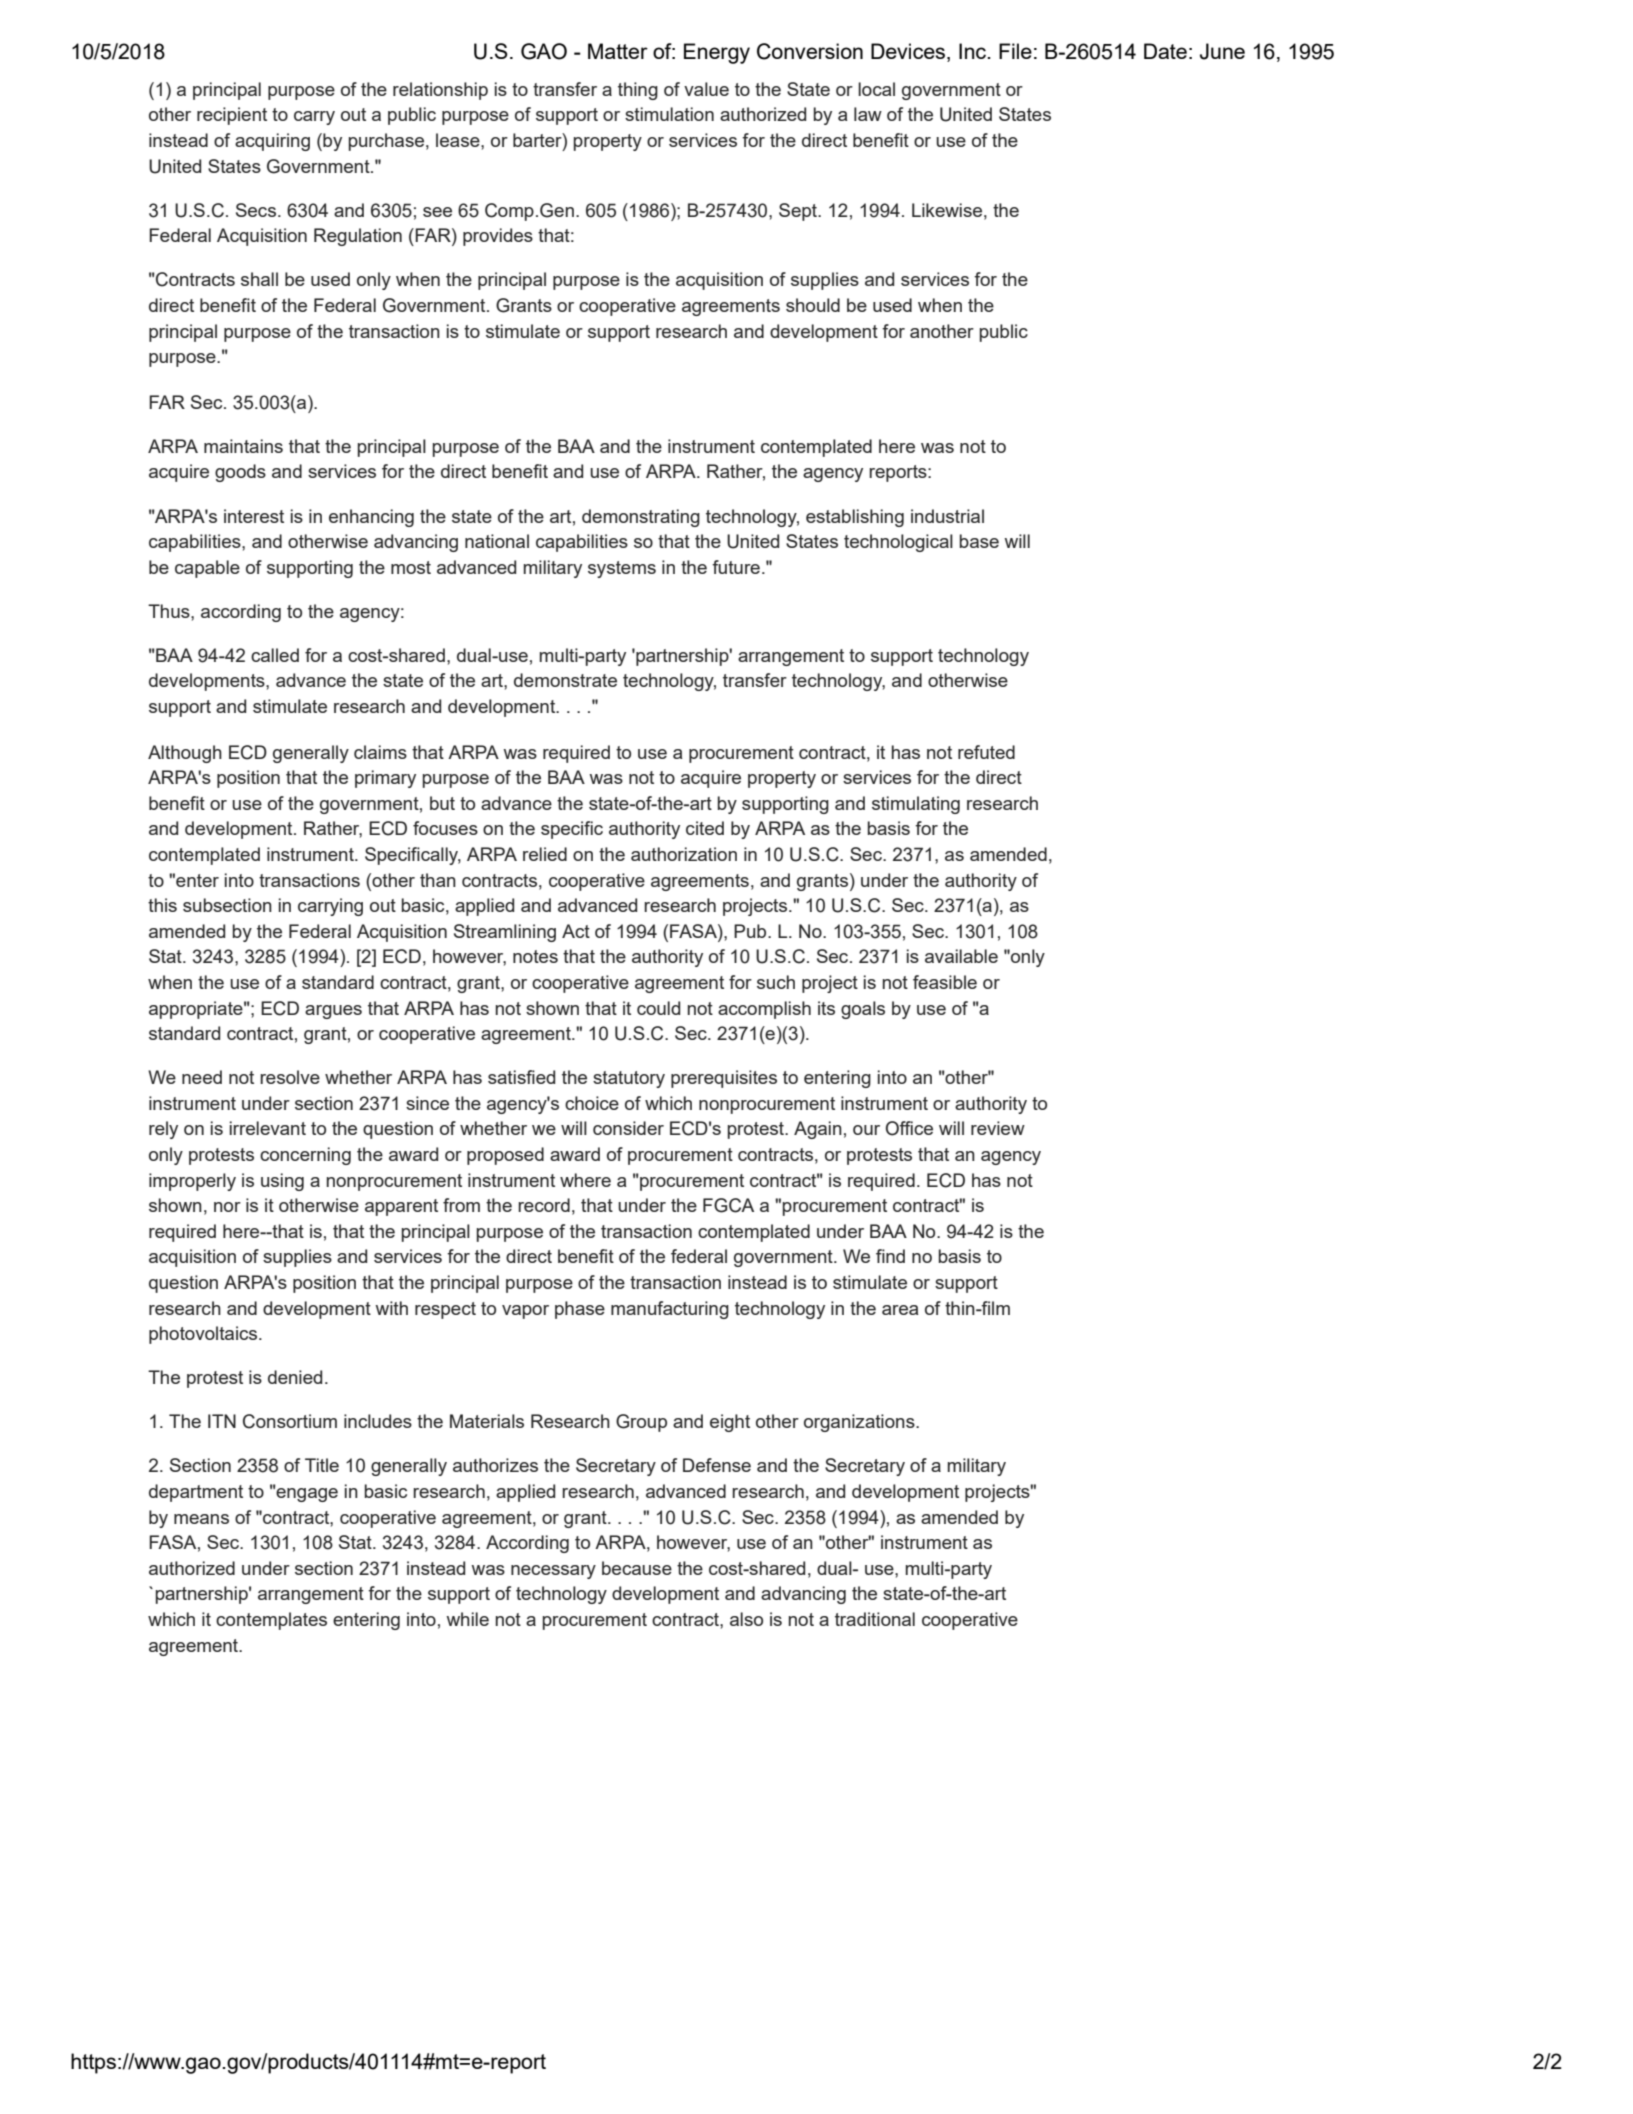  What do you see at coordinates (272, 142) in the page?
I see `acquiring` at bounding box center [272, 142].
